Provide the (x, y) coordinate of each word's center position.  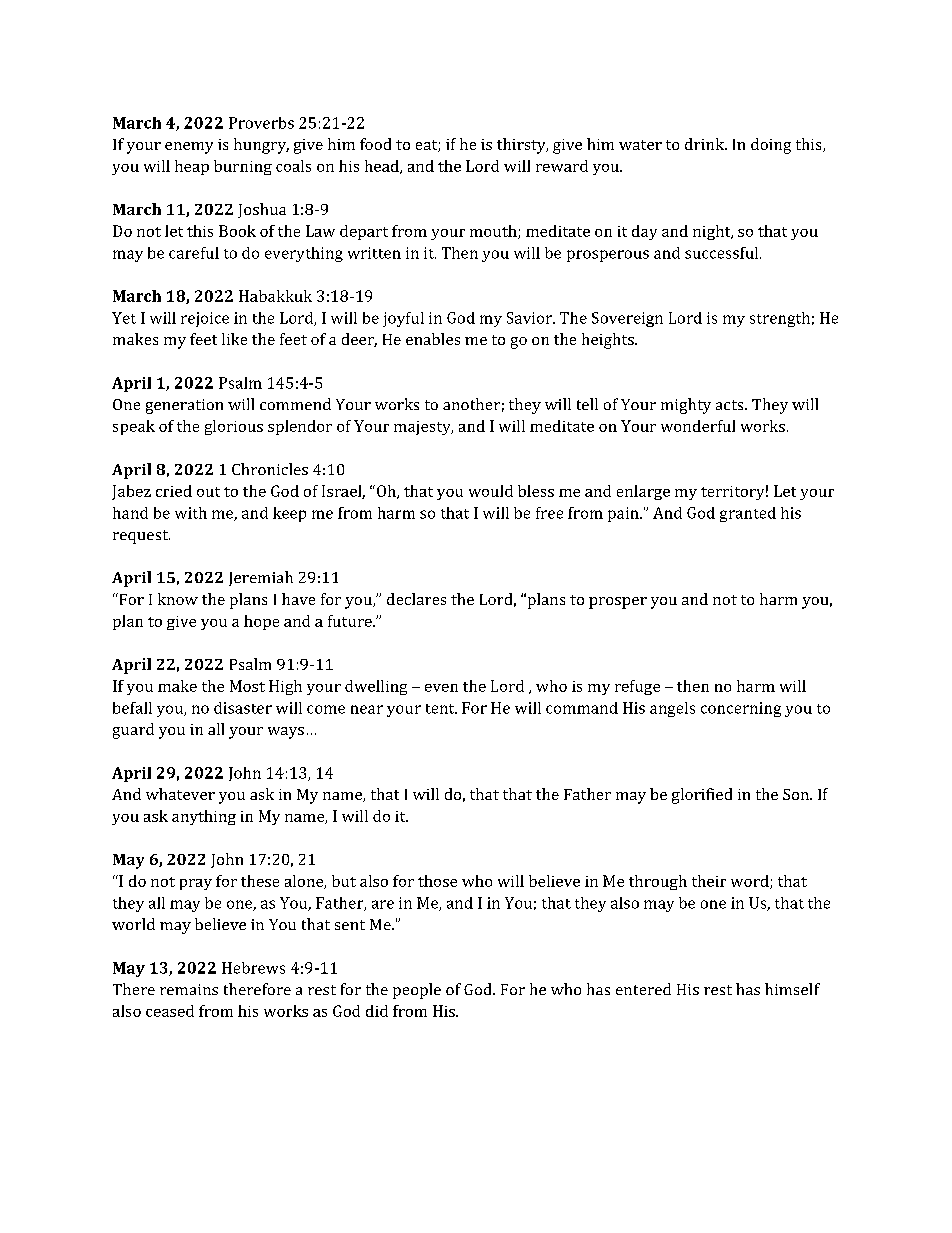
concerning (741, 709)
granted (748, 514)
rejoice (205, 319)
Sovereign (627, 319)
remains (189, 989)
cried (174, 491)
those (437, 881)
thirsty (522, 146)
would (491, 491)
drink (706, 144)
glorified (702, 796)
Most (247, 686)
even (441, 688)
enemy (189, 148)
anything (204, 817)
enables (433, 339)
